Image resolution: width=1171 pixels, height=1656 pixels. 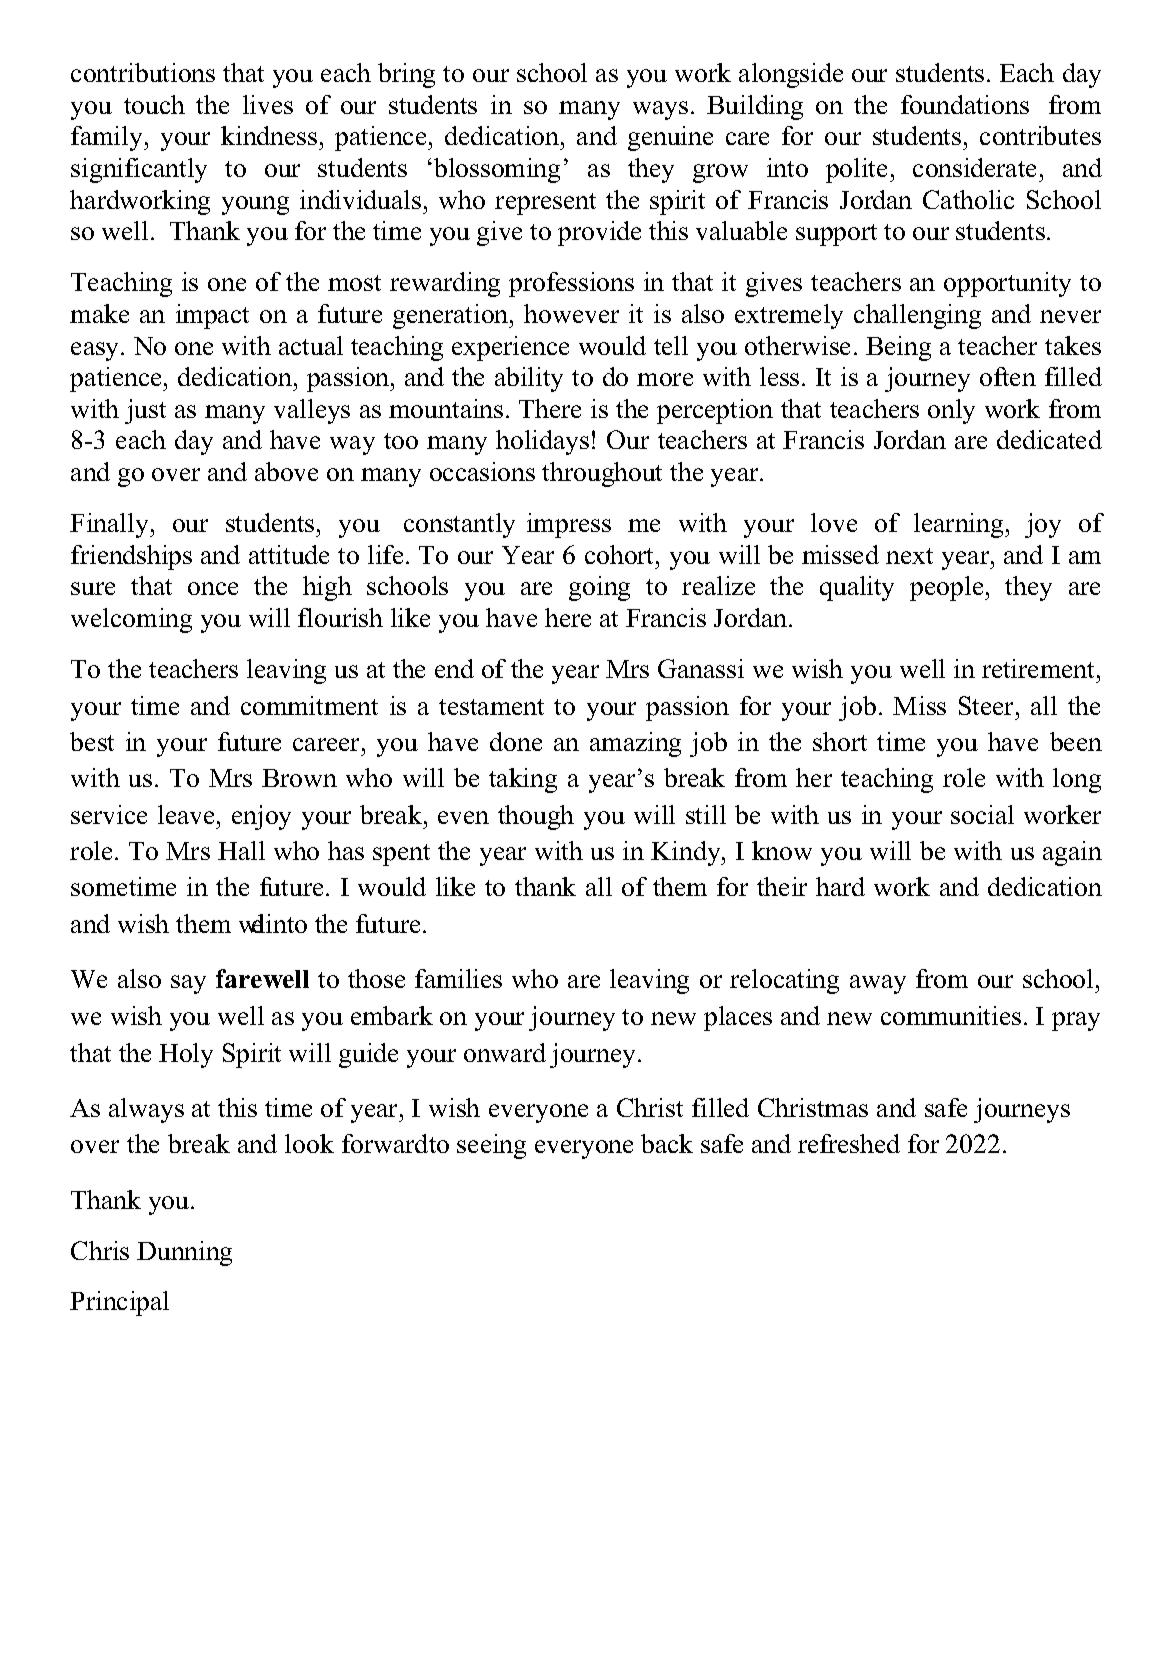 I want to click on communities, so click(x=951, y=1015).
